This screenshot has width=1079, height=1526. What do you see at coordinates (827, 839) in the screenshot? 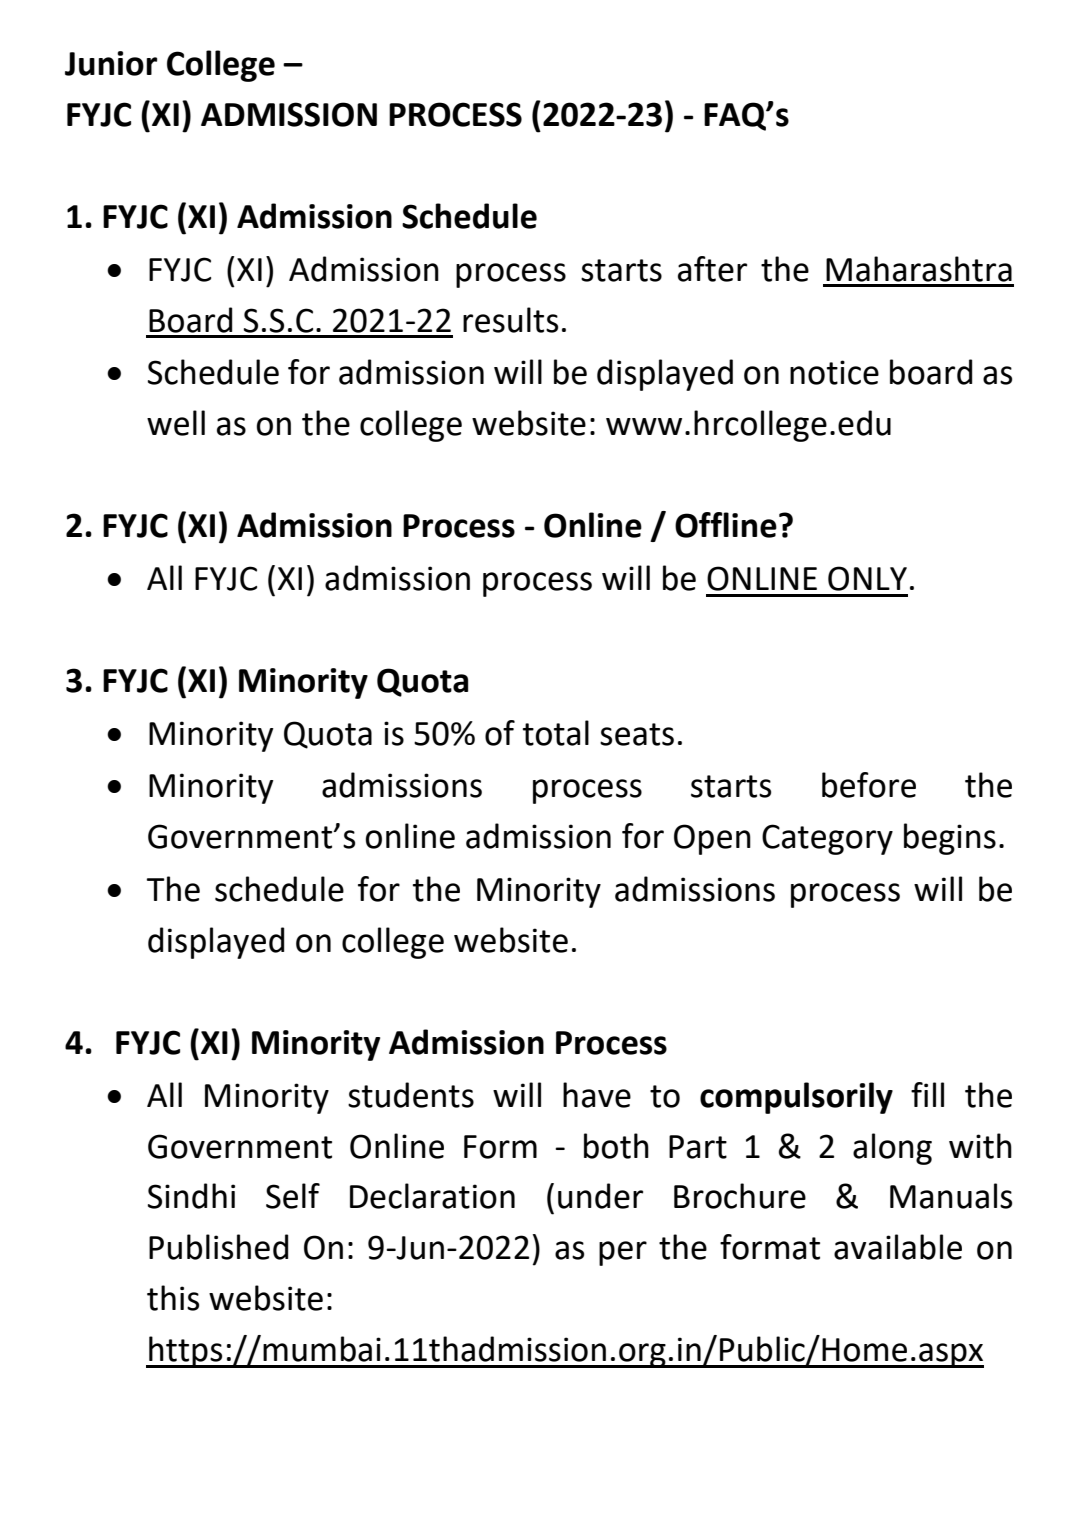
I see `Category` at bounding box center [827, 839].
